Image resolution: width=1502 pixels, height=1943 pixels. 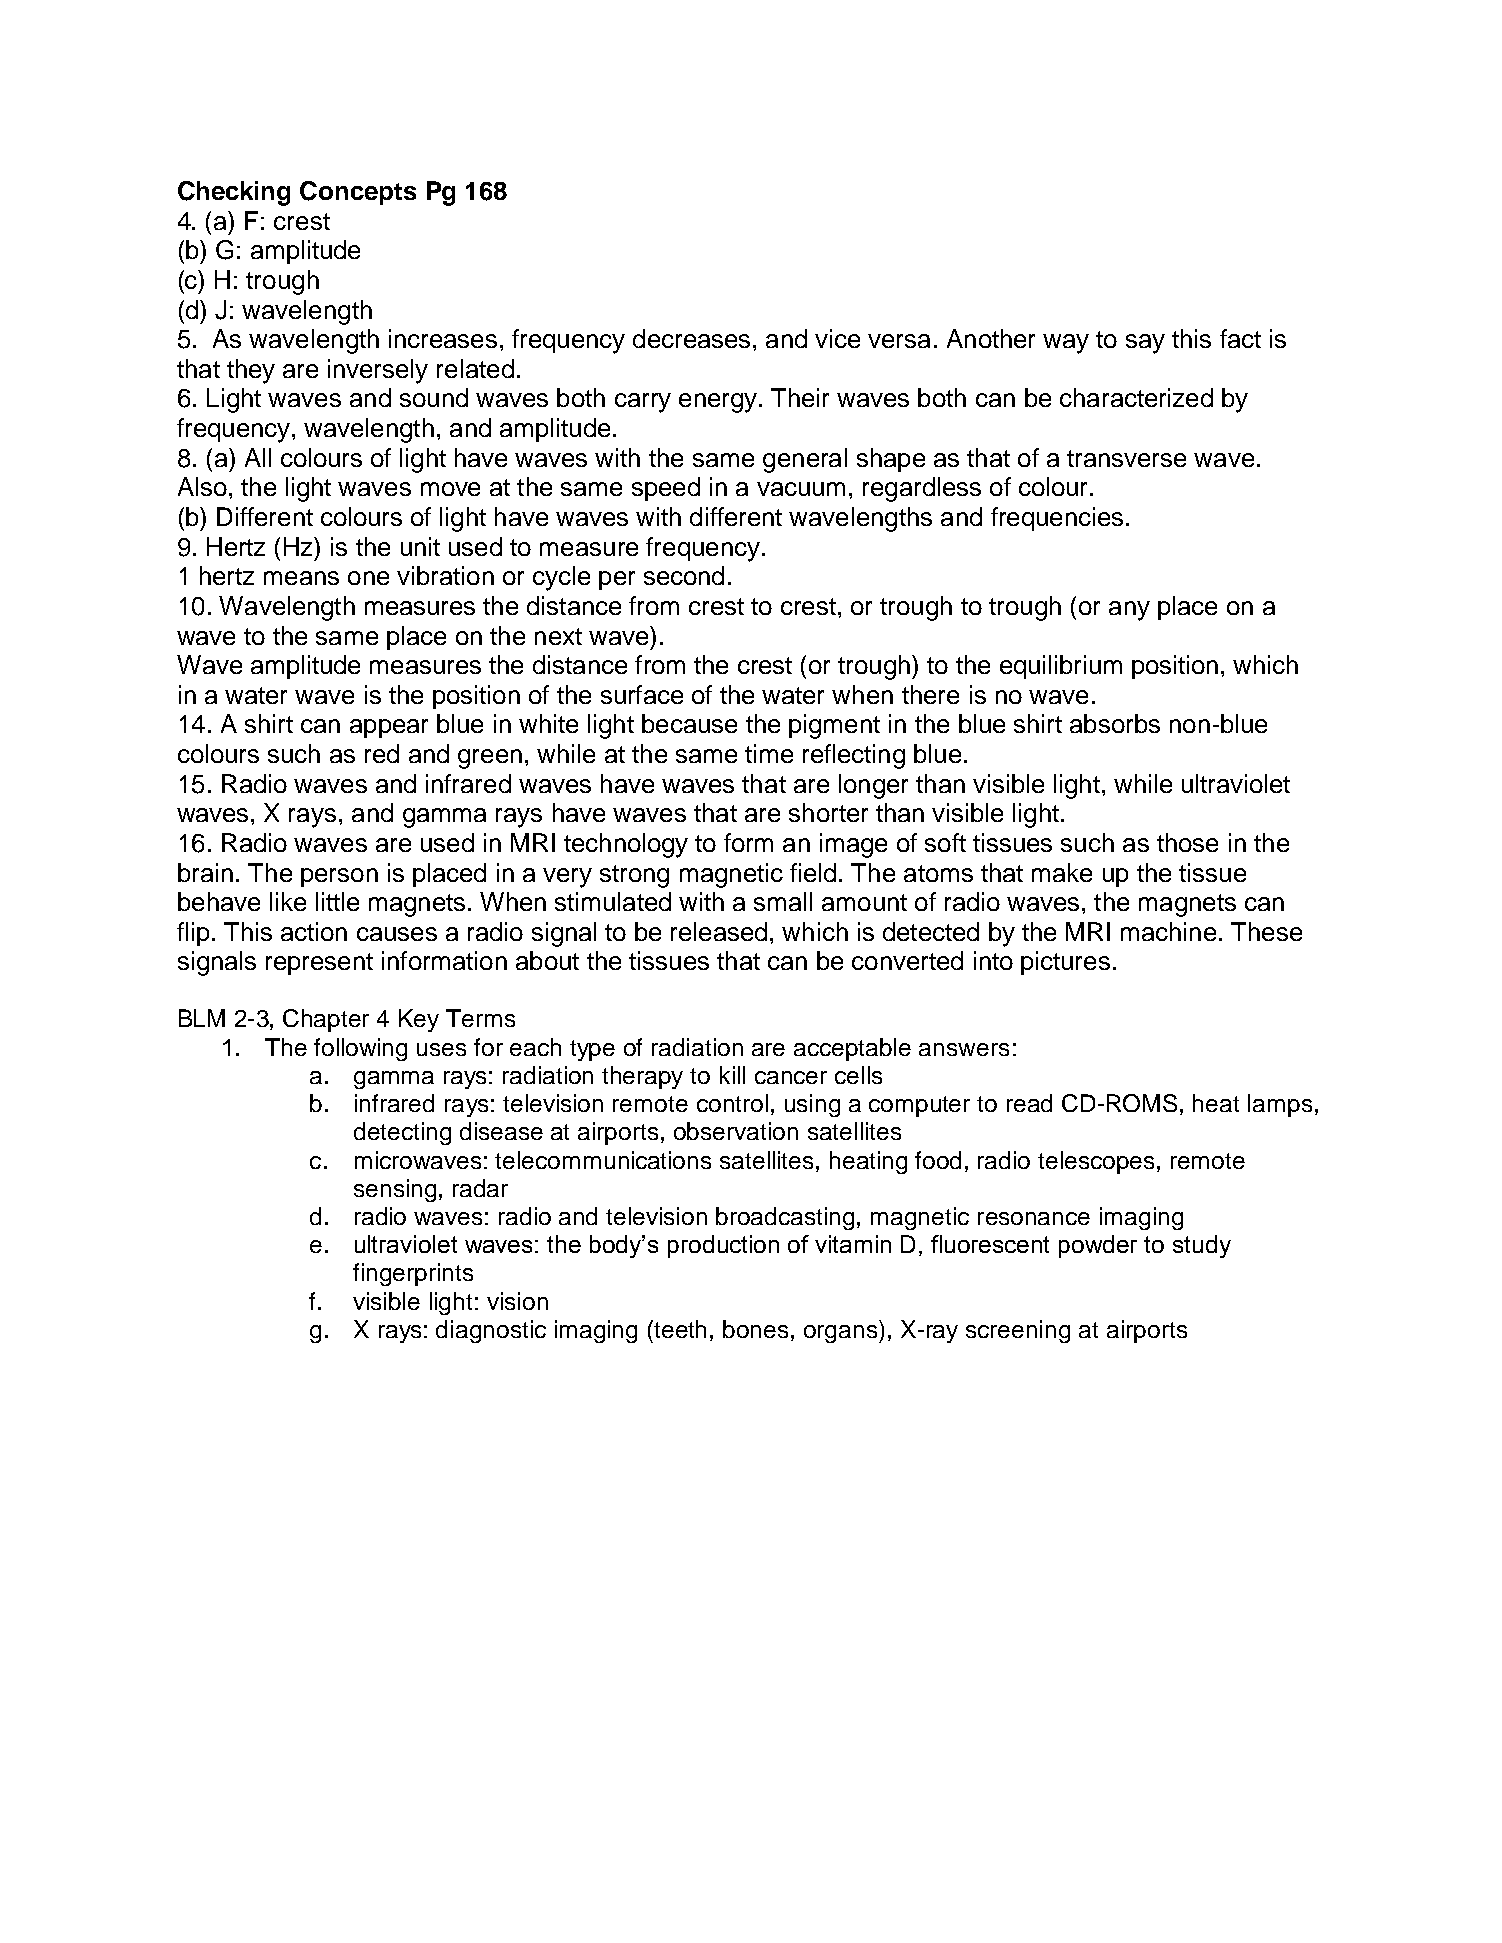 What do you see at coordinates (732, 1075) in the image?
I see `kill` at bounding box center [732, 1075].
